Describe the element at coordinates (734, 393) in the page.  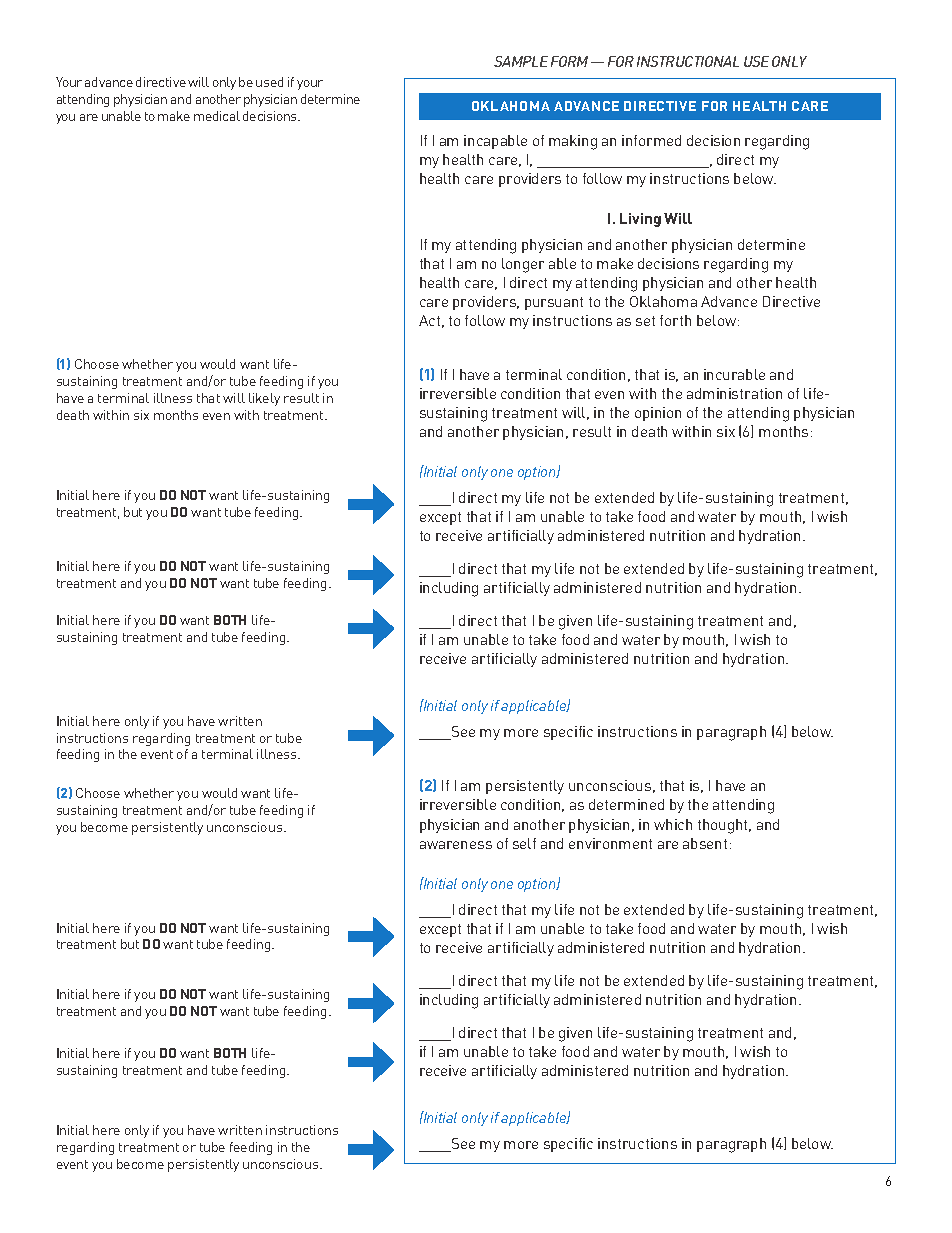
I see `administration` at that location.
